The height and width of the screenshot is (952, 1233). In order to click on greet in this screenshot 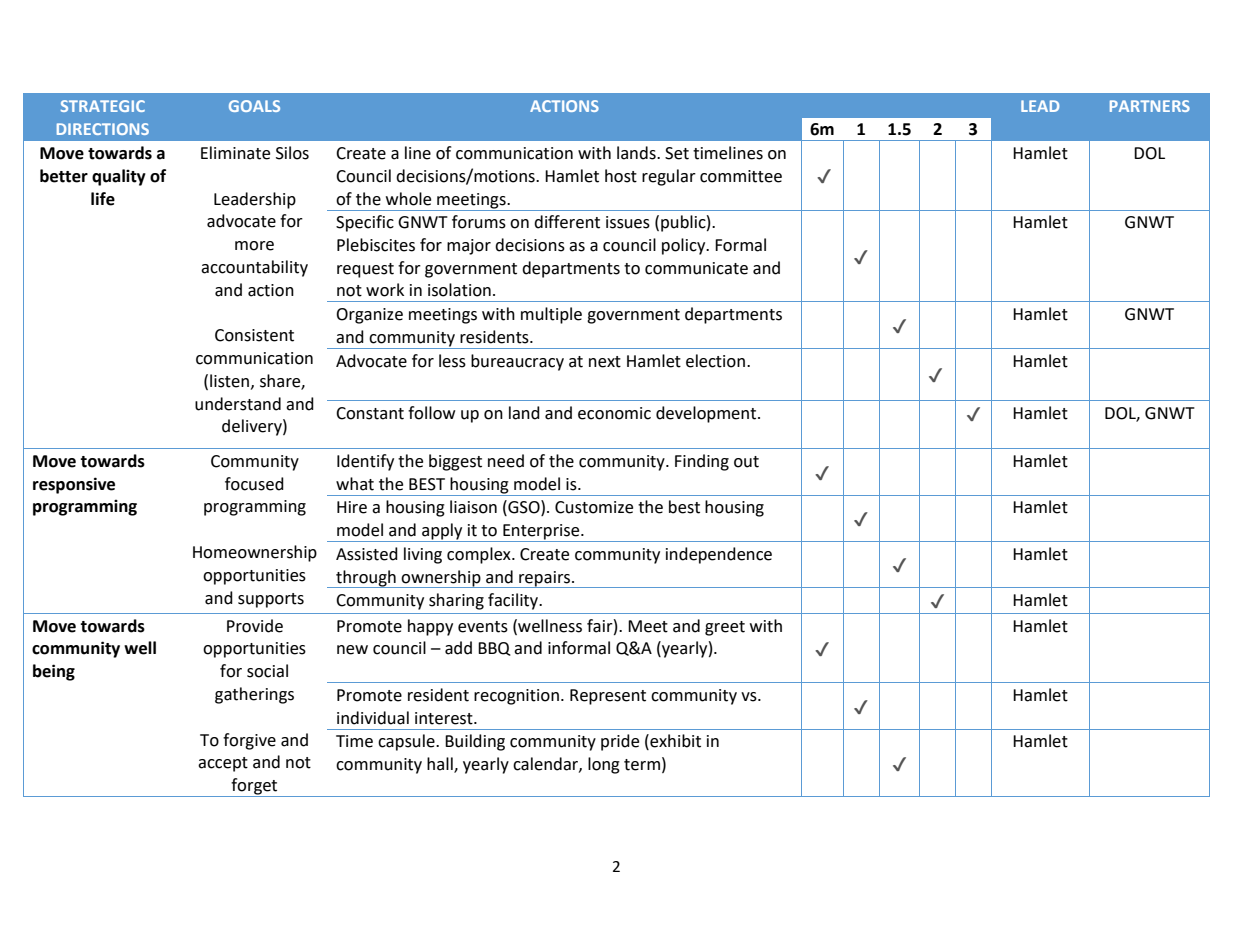, I will do `click(725, 628)`.
